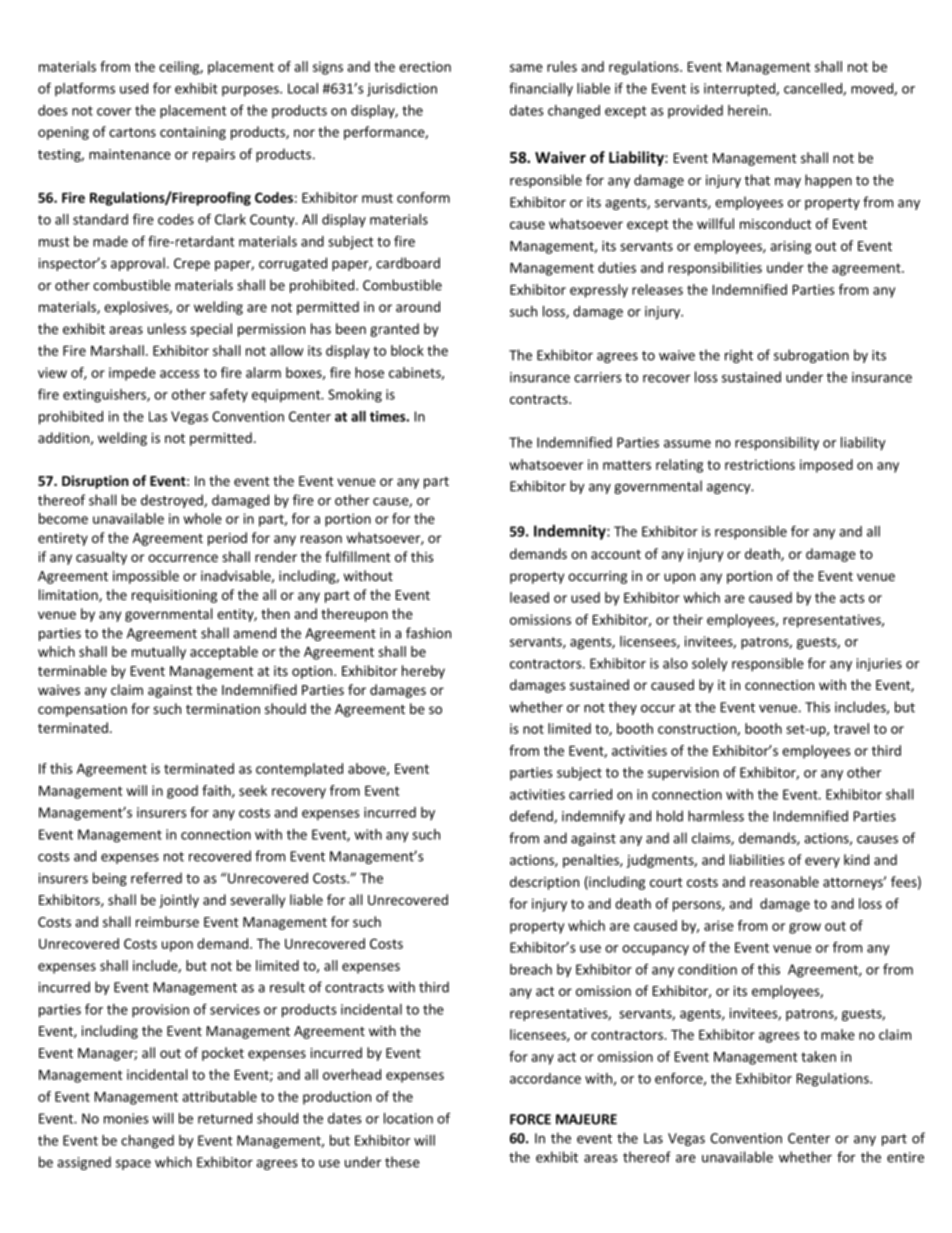  Describe the element at coordinates (532, 817) in the screenshot. I see `defend` at that location.
